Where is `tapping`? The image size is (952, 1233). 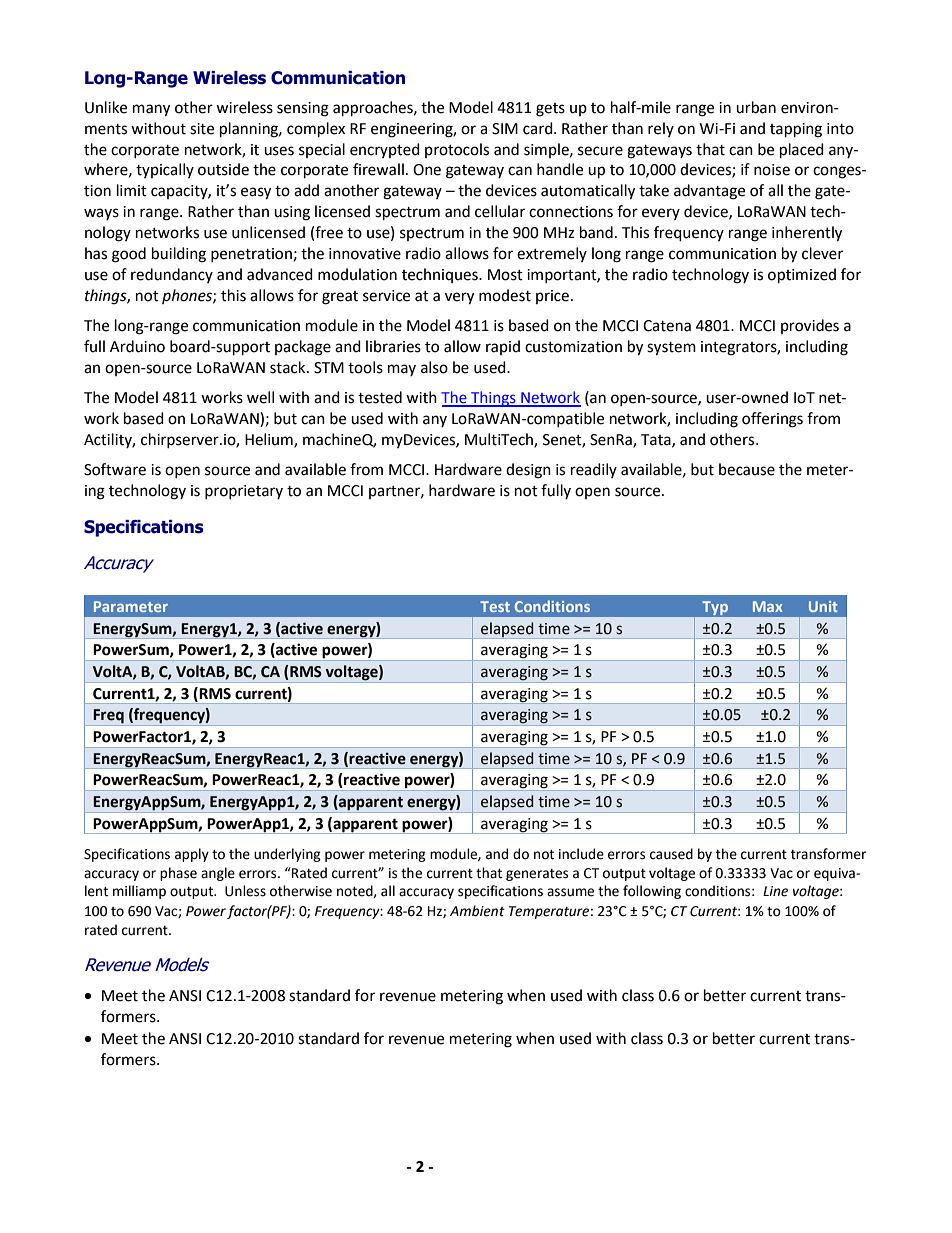 tapping is located at coordinates (796, 130).
